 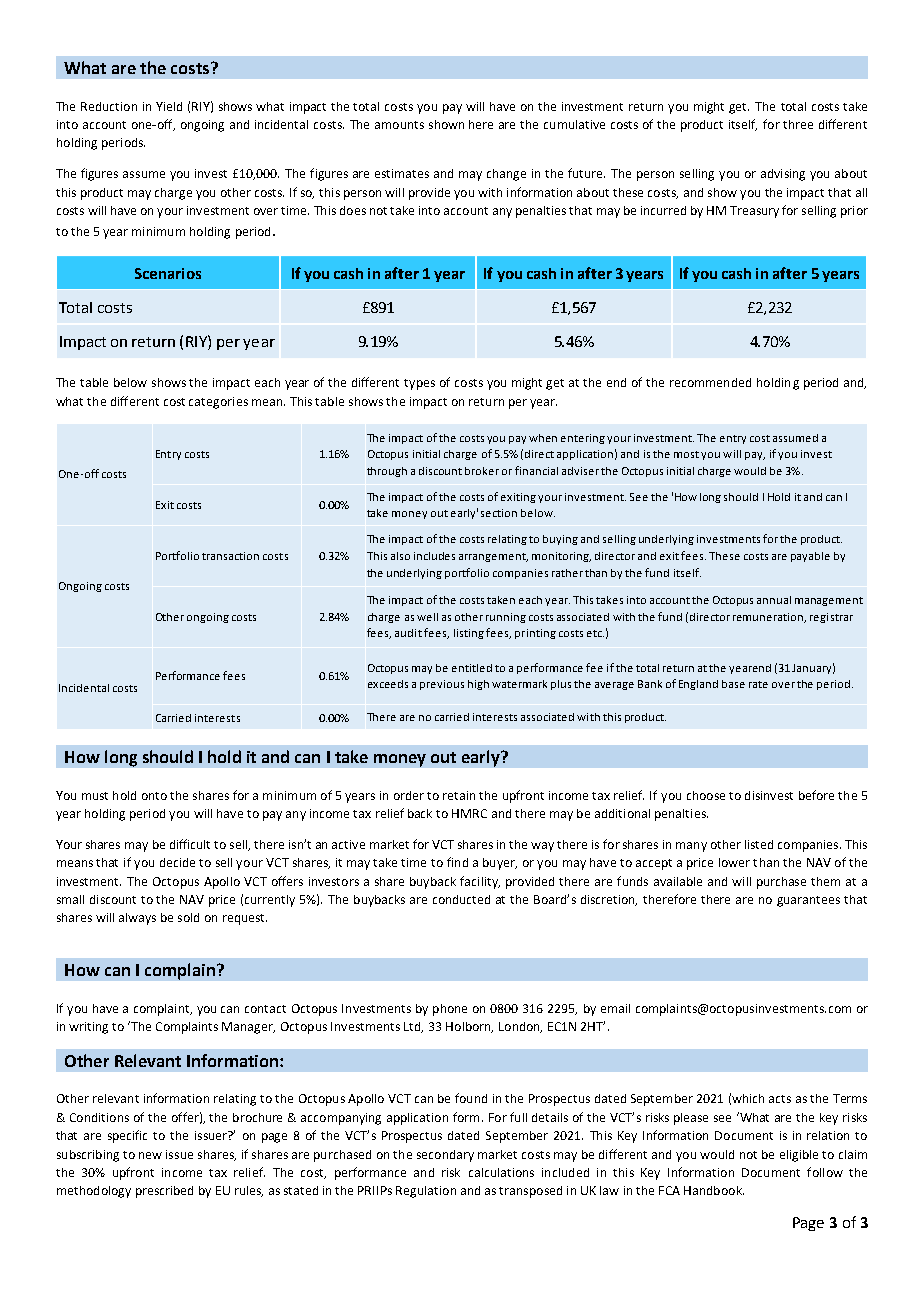 I want to click on Yield, so click(x=169, y=106).
